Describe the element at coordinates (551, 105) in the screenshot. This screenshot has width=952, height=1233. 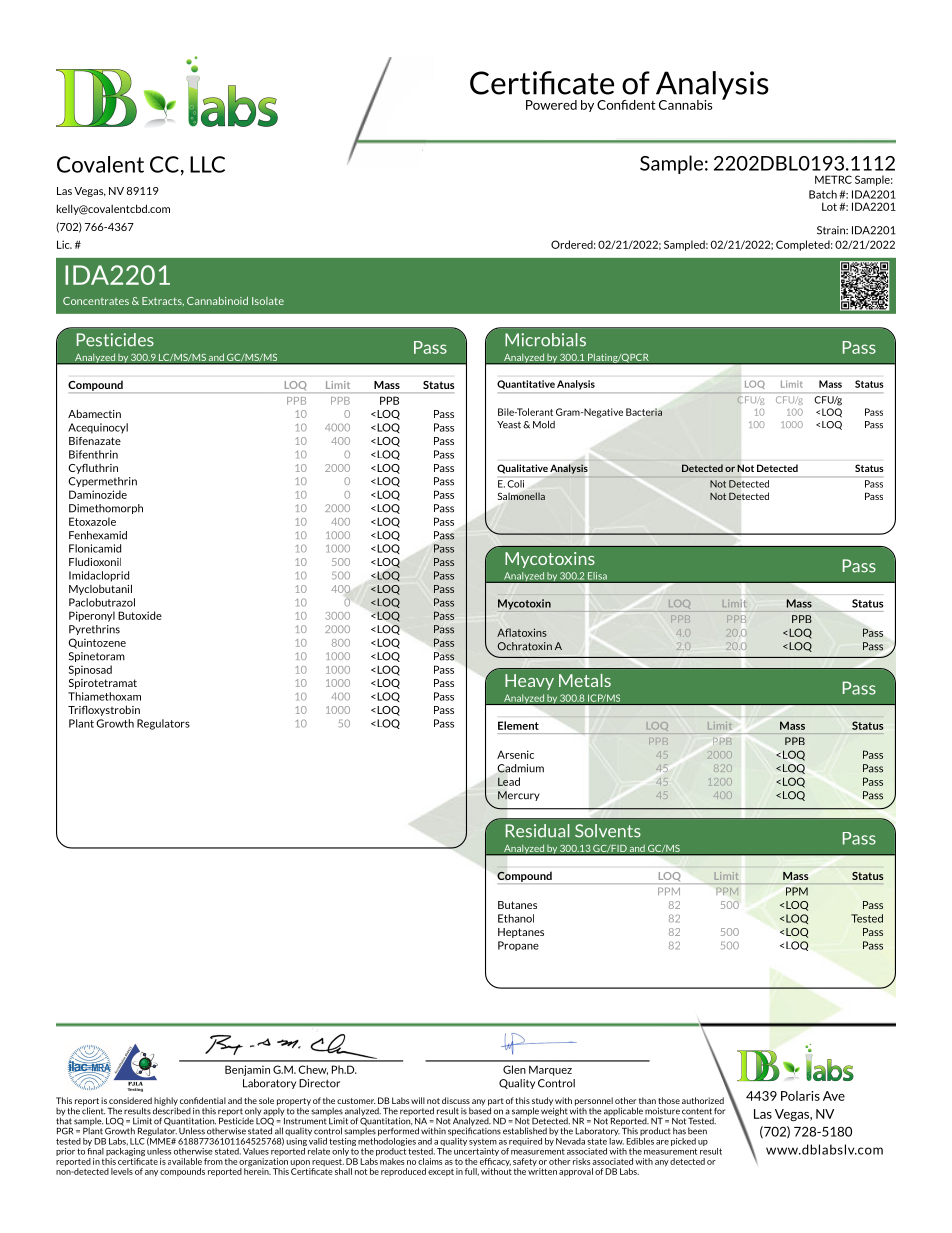
I see `Powered` at that location.
